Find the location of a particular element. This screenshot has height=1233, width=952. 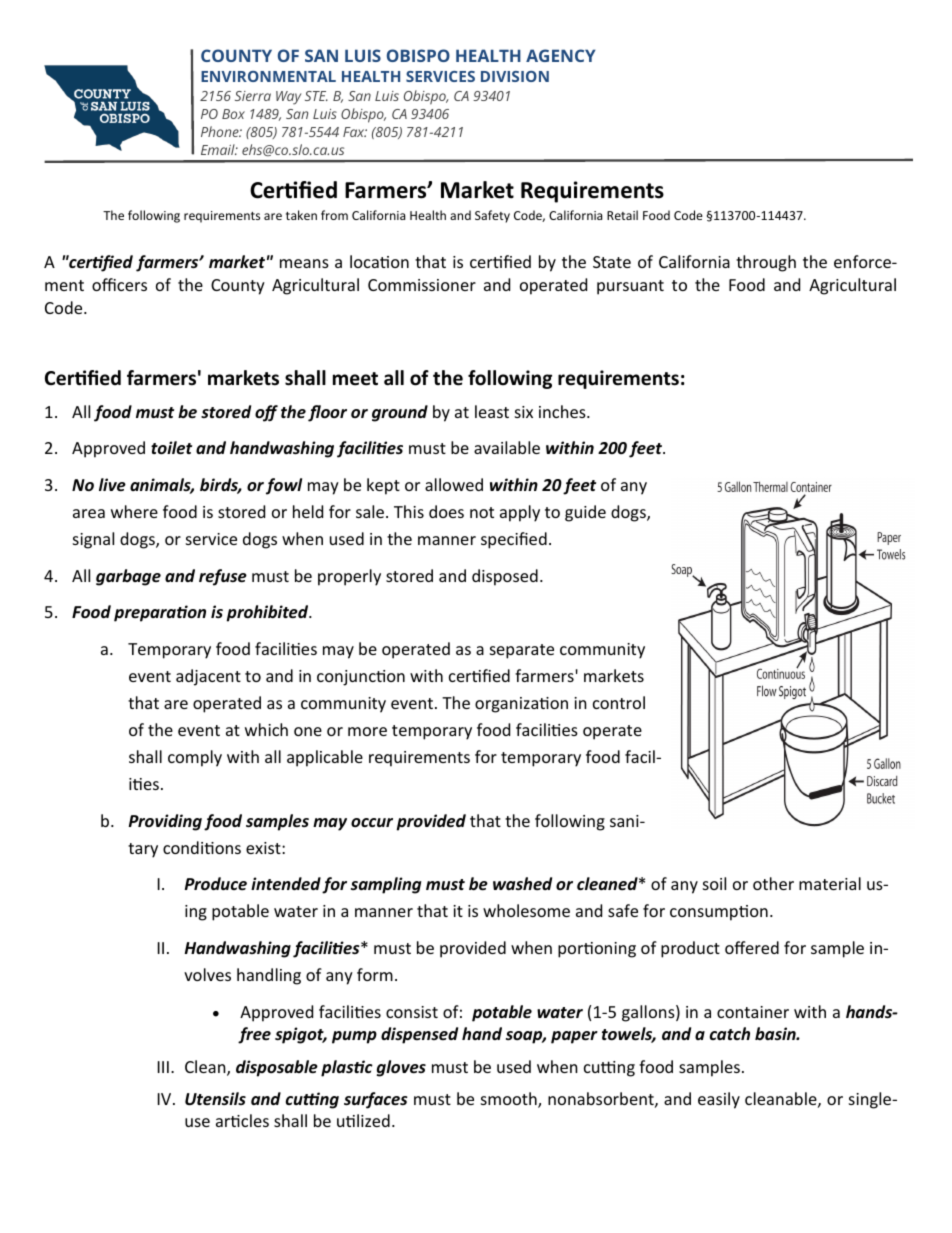

toilet is located at coordinates (171, 448).
